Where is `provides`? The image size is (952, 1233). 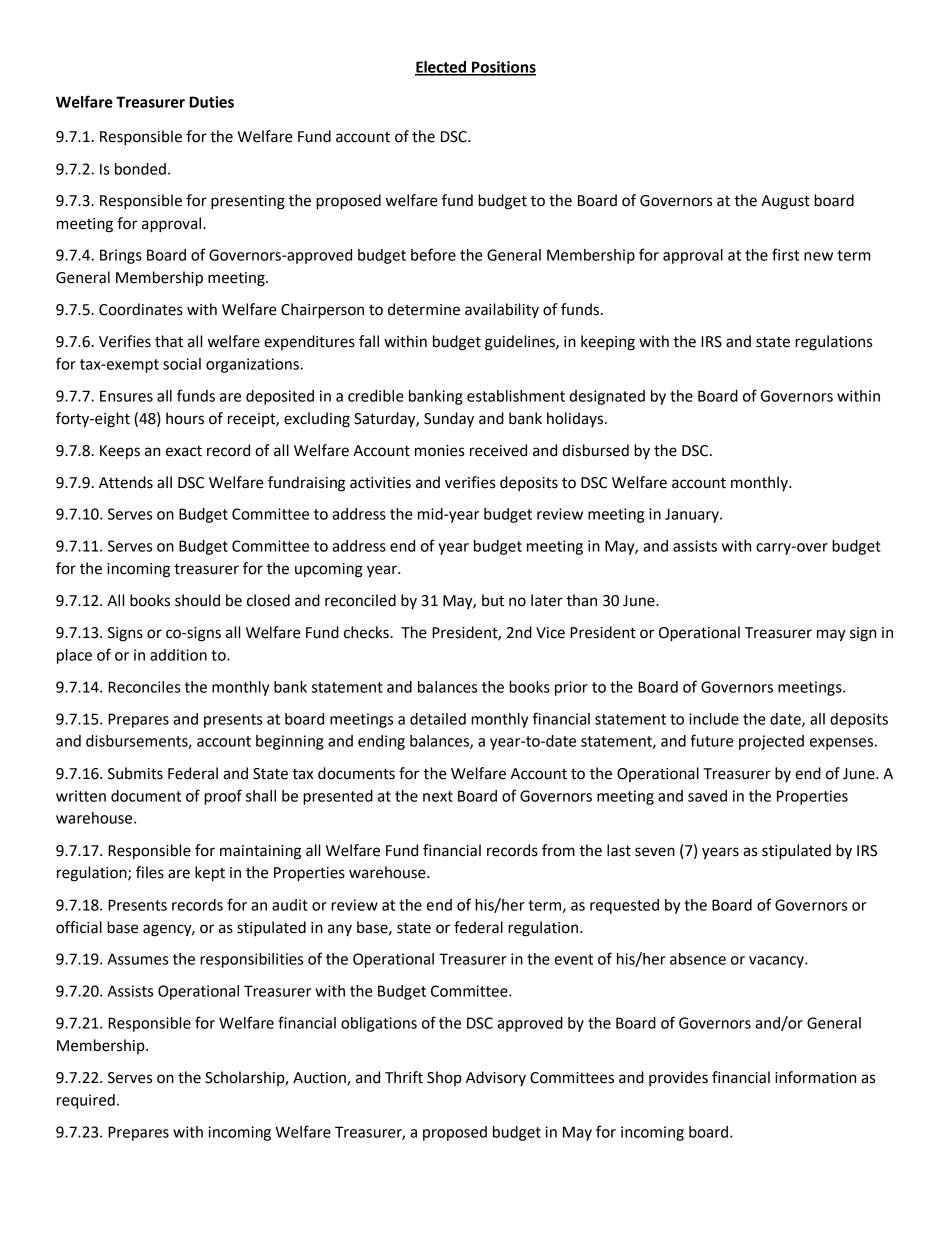
provides is located at coordinates (678, 1078).
